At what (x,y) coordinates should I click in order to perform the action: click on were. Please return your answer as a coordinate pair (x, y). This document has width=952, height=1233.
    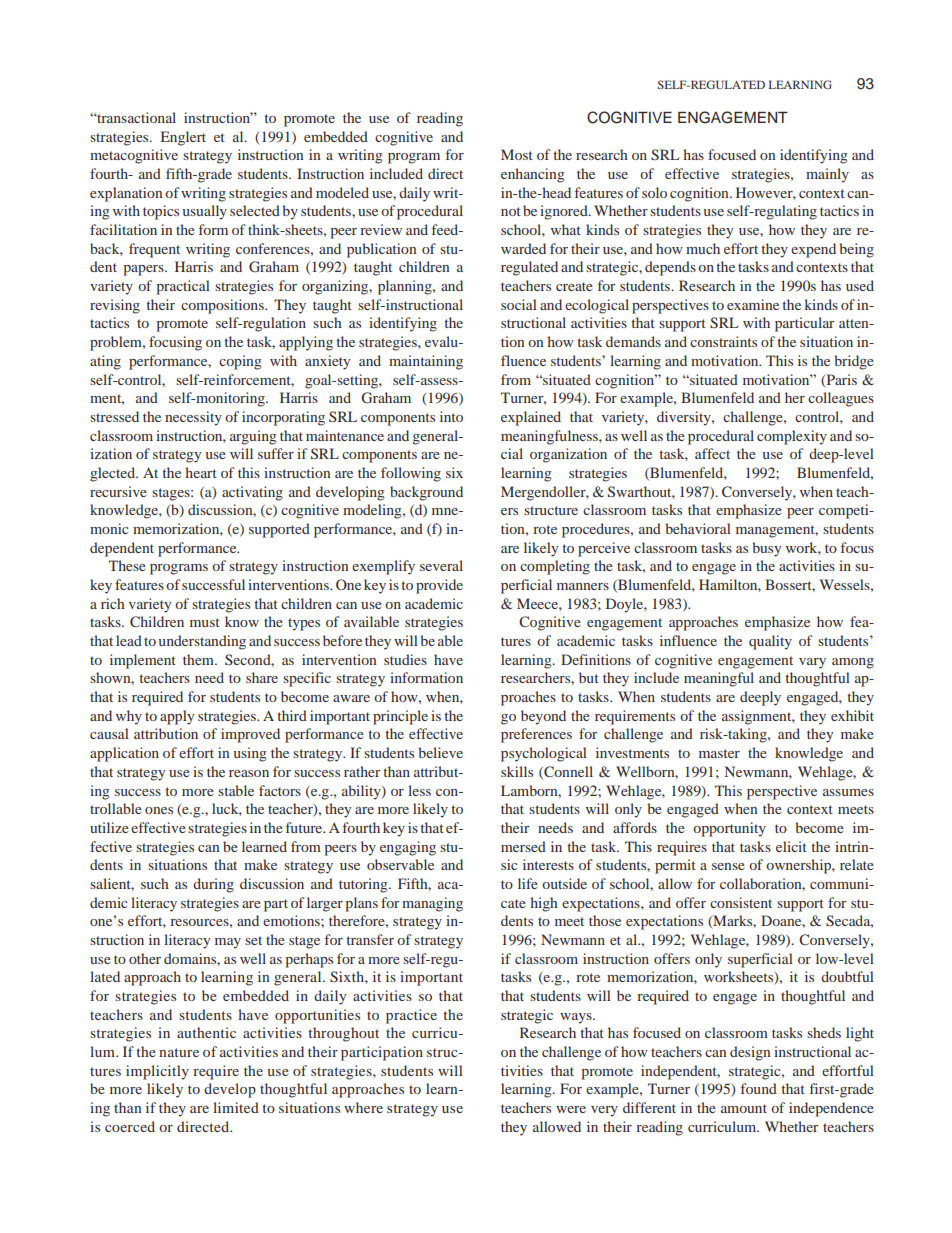
    Looking at the image, I should click on (571, 1109).
